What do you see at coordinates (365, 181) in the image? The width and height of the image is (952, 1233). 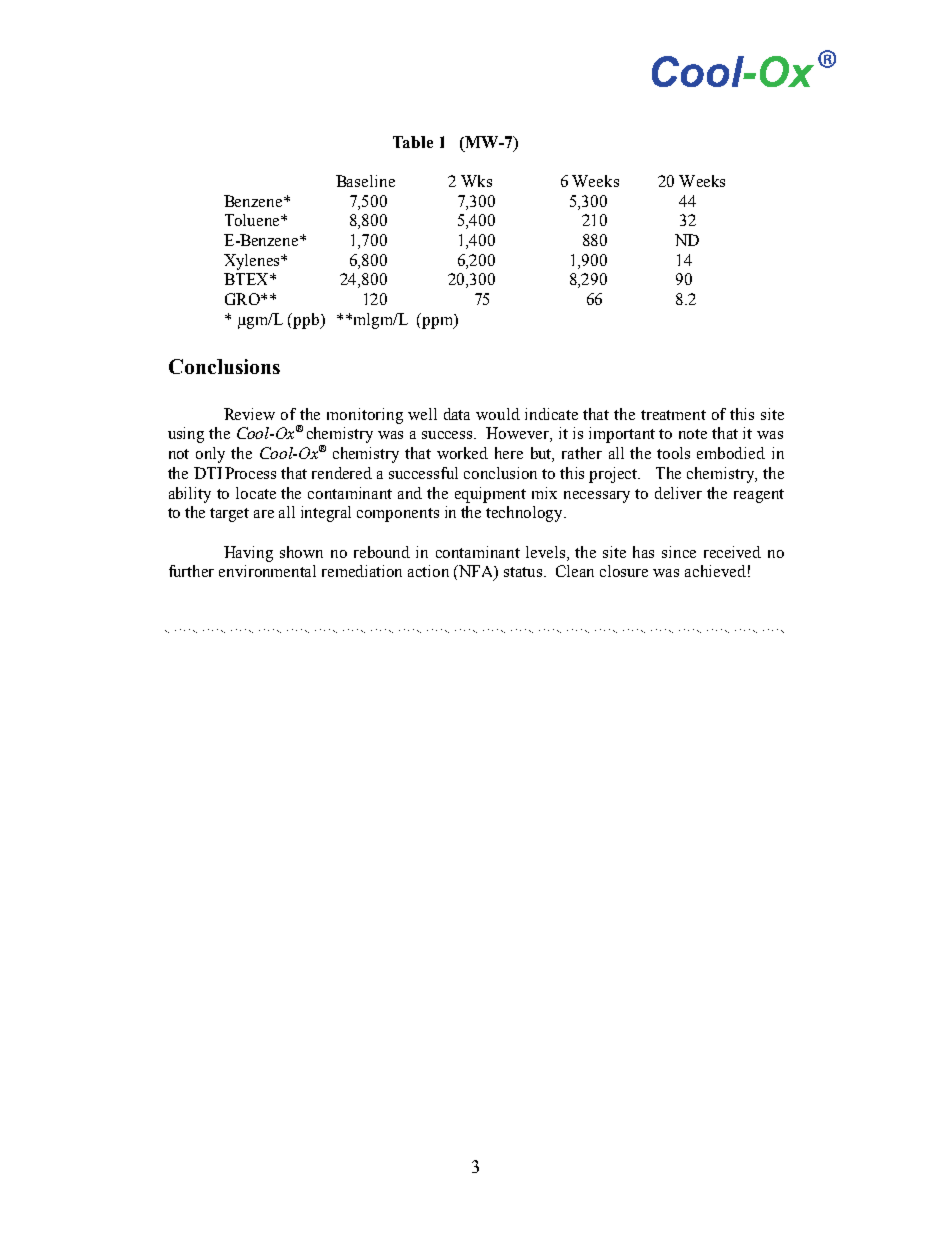 I see `Baseline` at bounding box center [365, 181].
